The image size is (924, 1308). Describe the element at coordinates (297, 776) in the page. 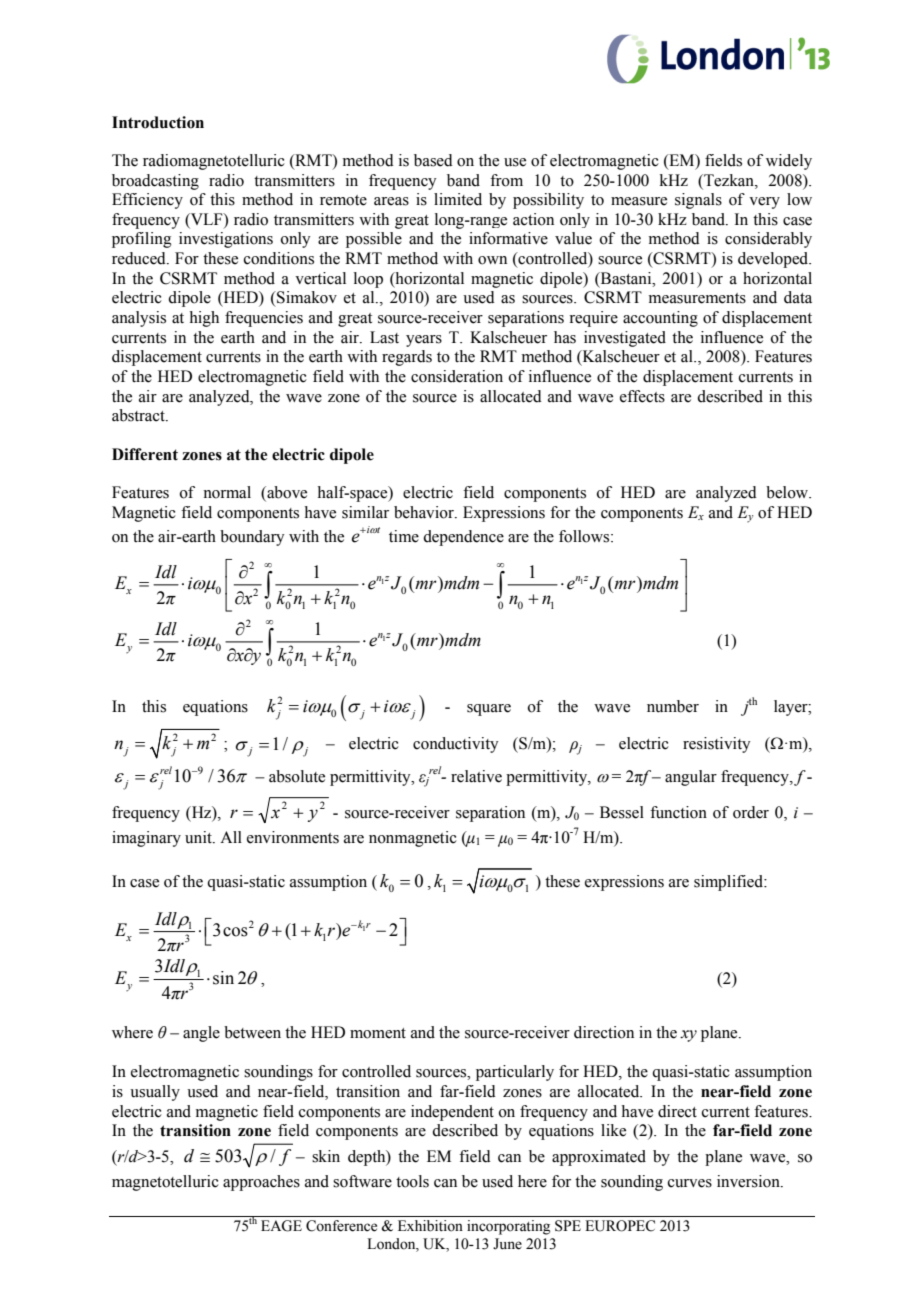

I see `absolute` at that location.
